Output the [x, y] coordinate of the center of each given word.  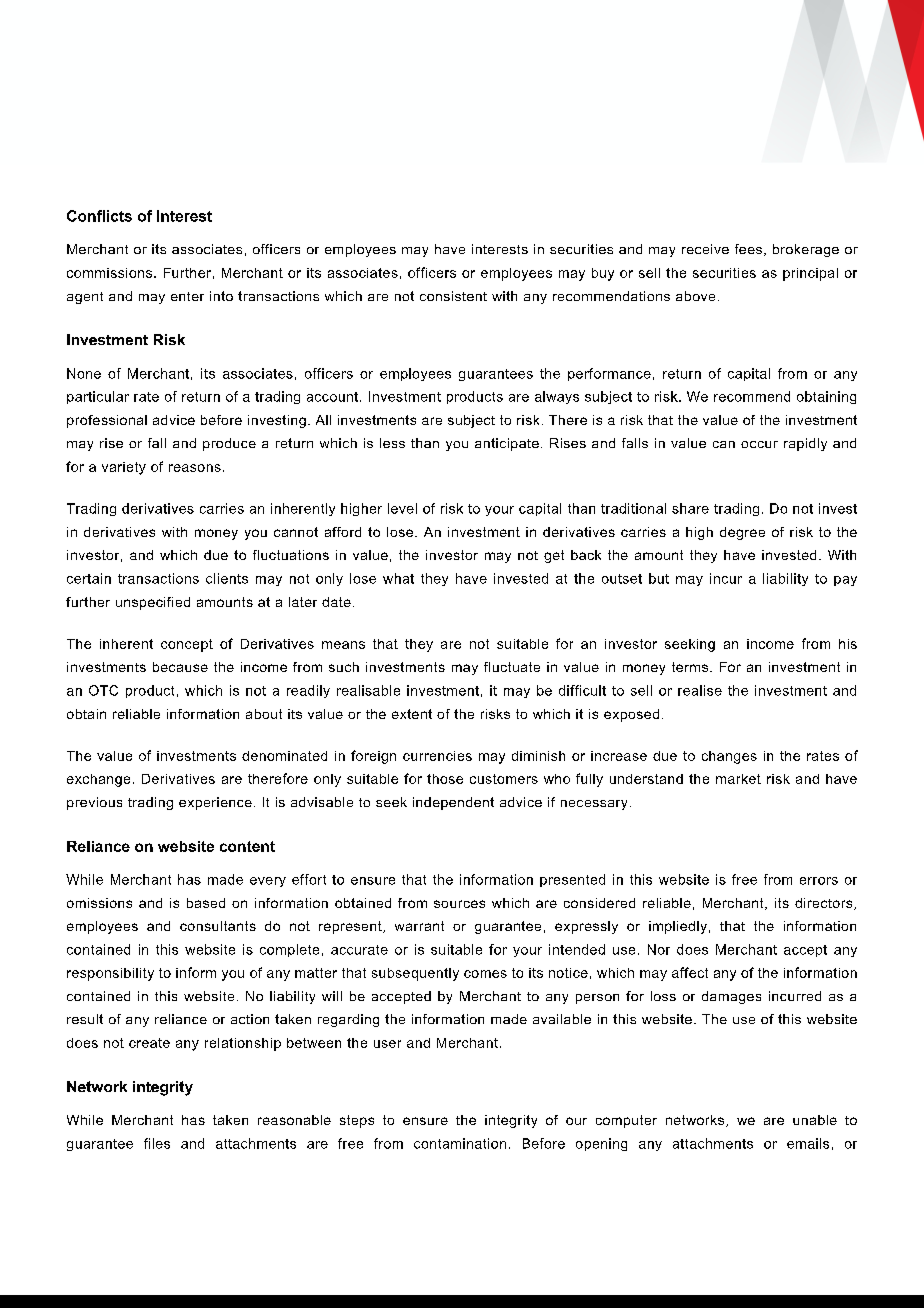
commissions [109, 273]
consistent [453, 296]
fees [748, 249]
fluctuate [512, 667]
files [157, 1143]
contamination [460, 1143]
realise [700, 690]
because [180, 667]
